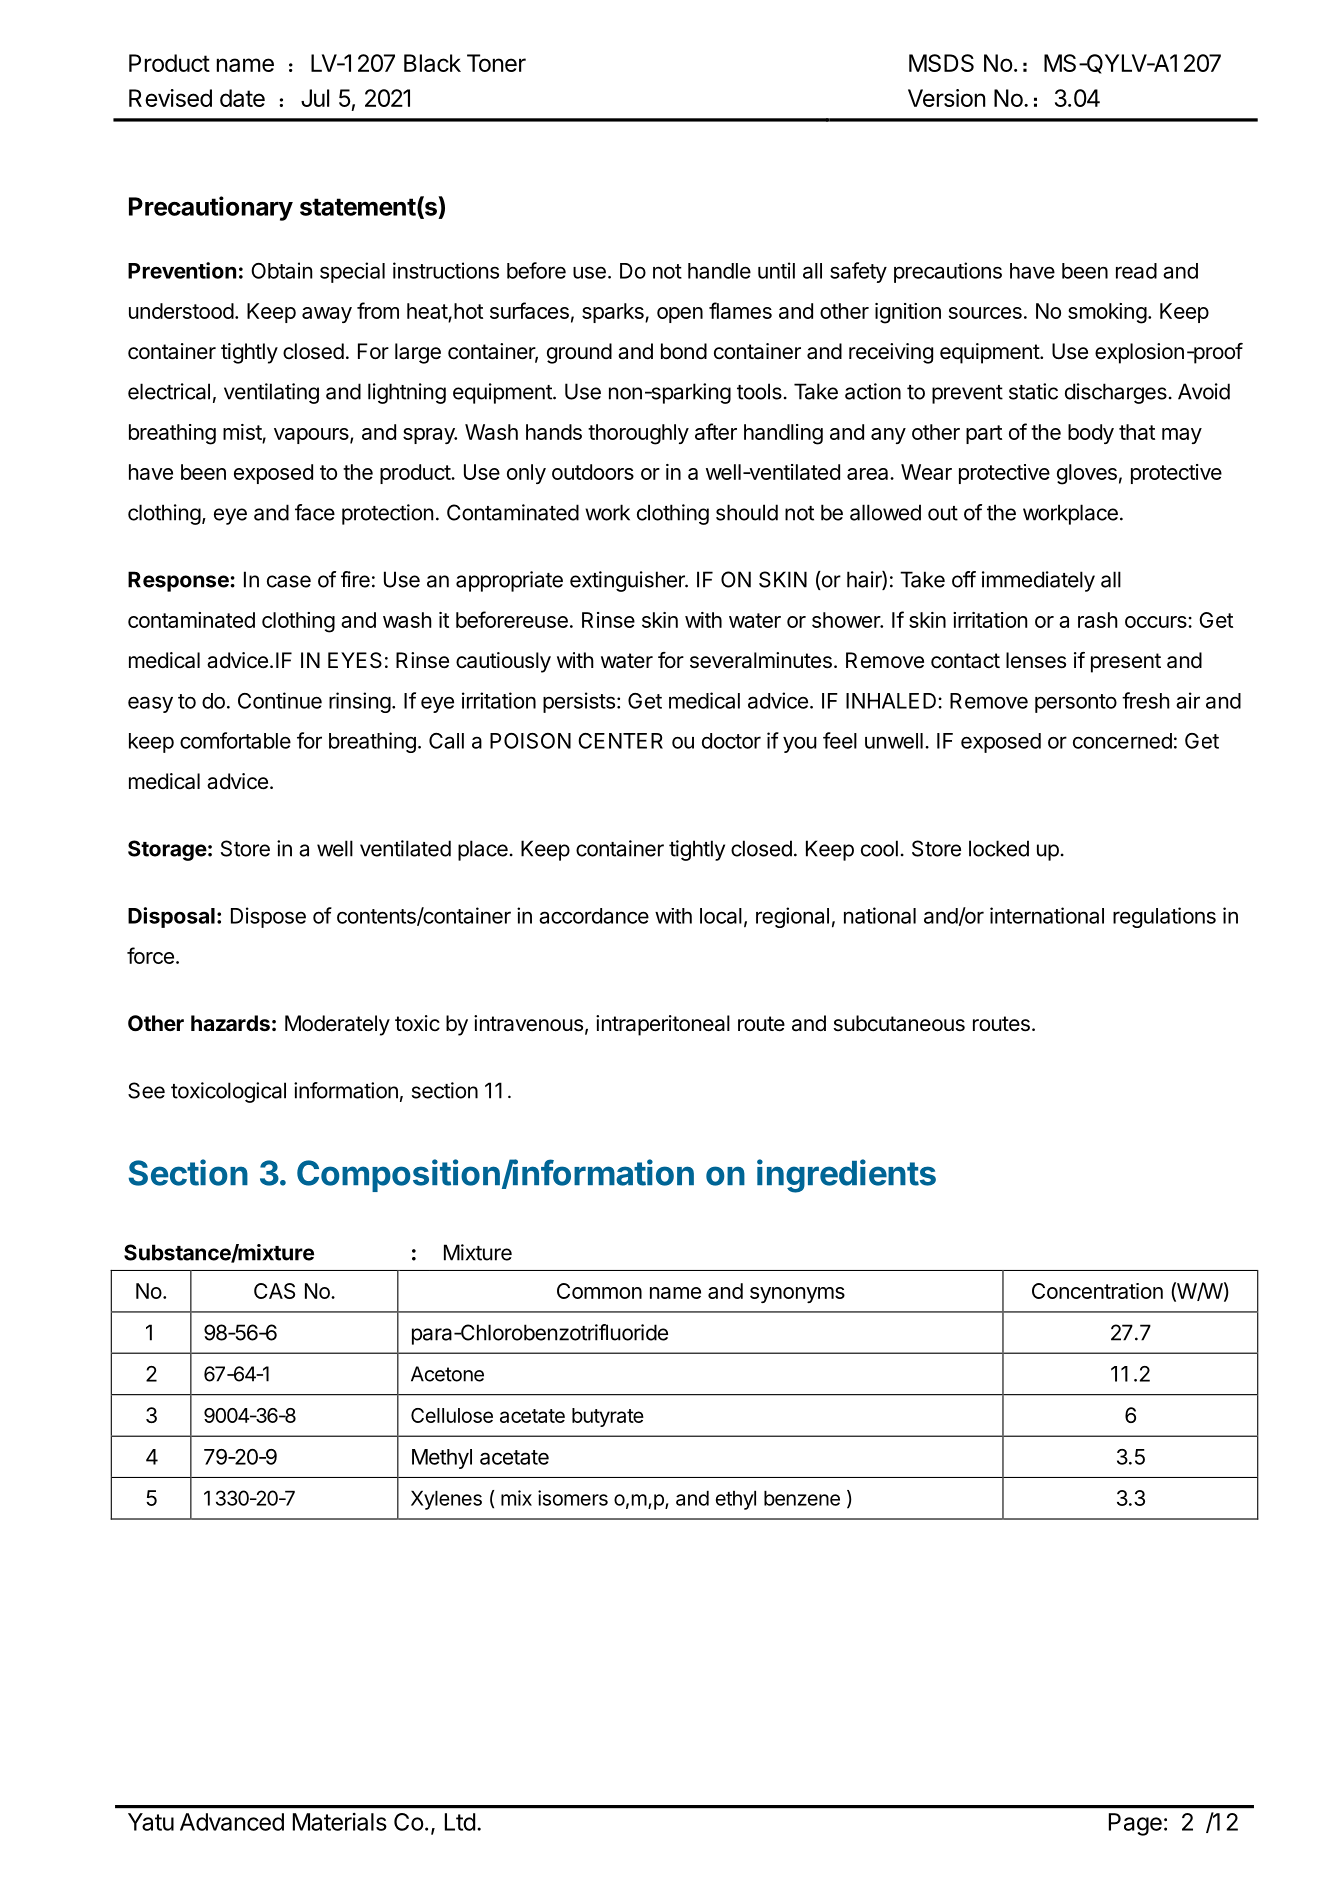  I want to click on thoroughly, so click(638, 434).
